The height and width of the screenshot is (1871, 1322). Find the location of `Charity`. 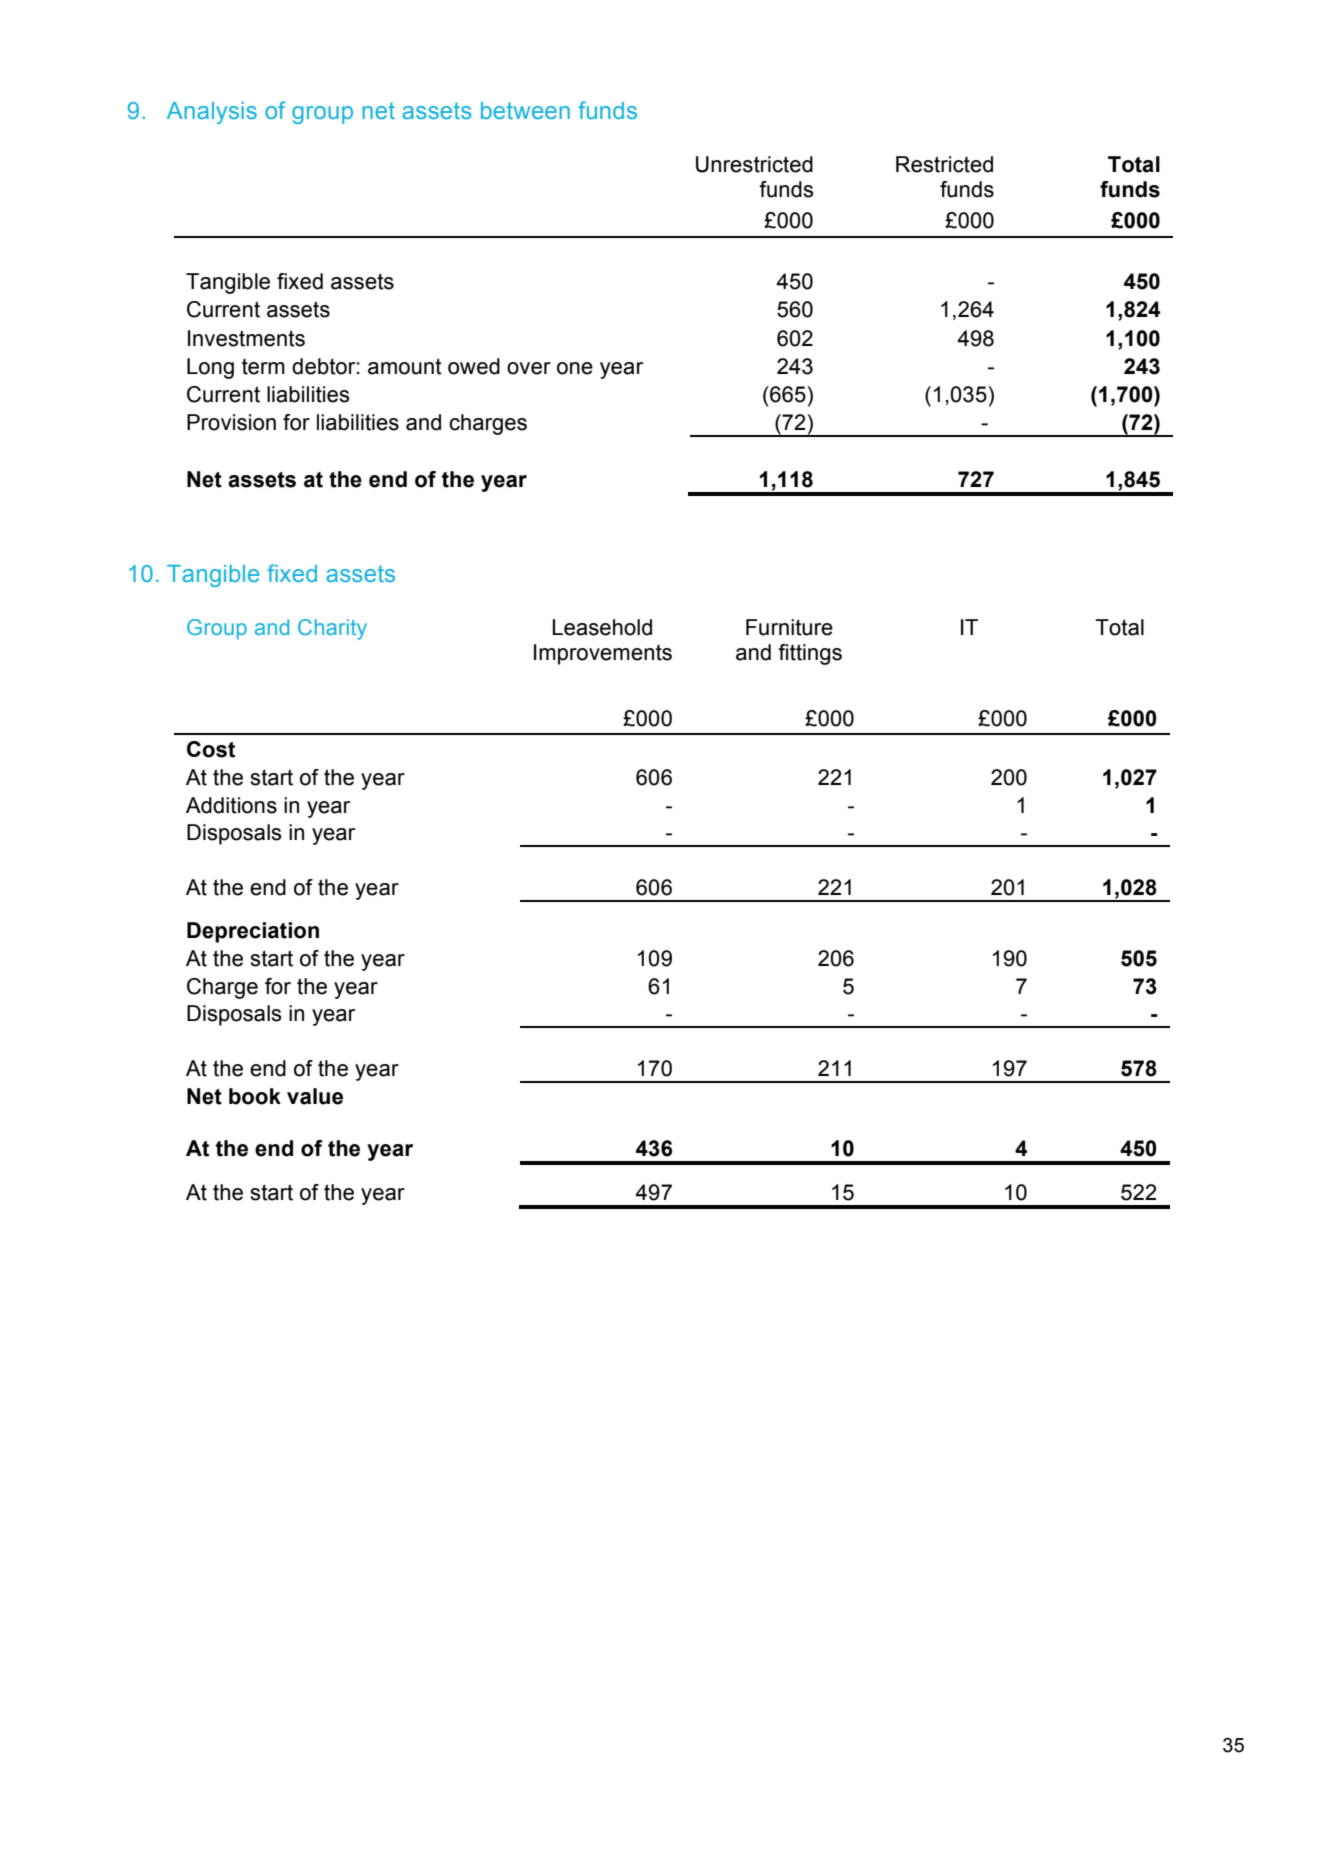

Charity is located at coordinates (332, 629).
